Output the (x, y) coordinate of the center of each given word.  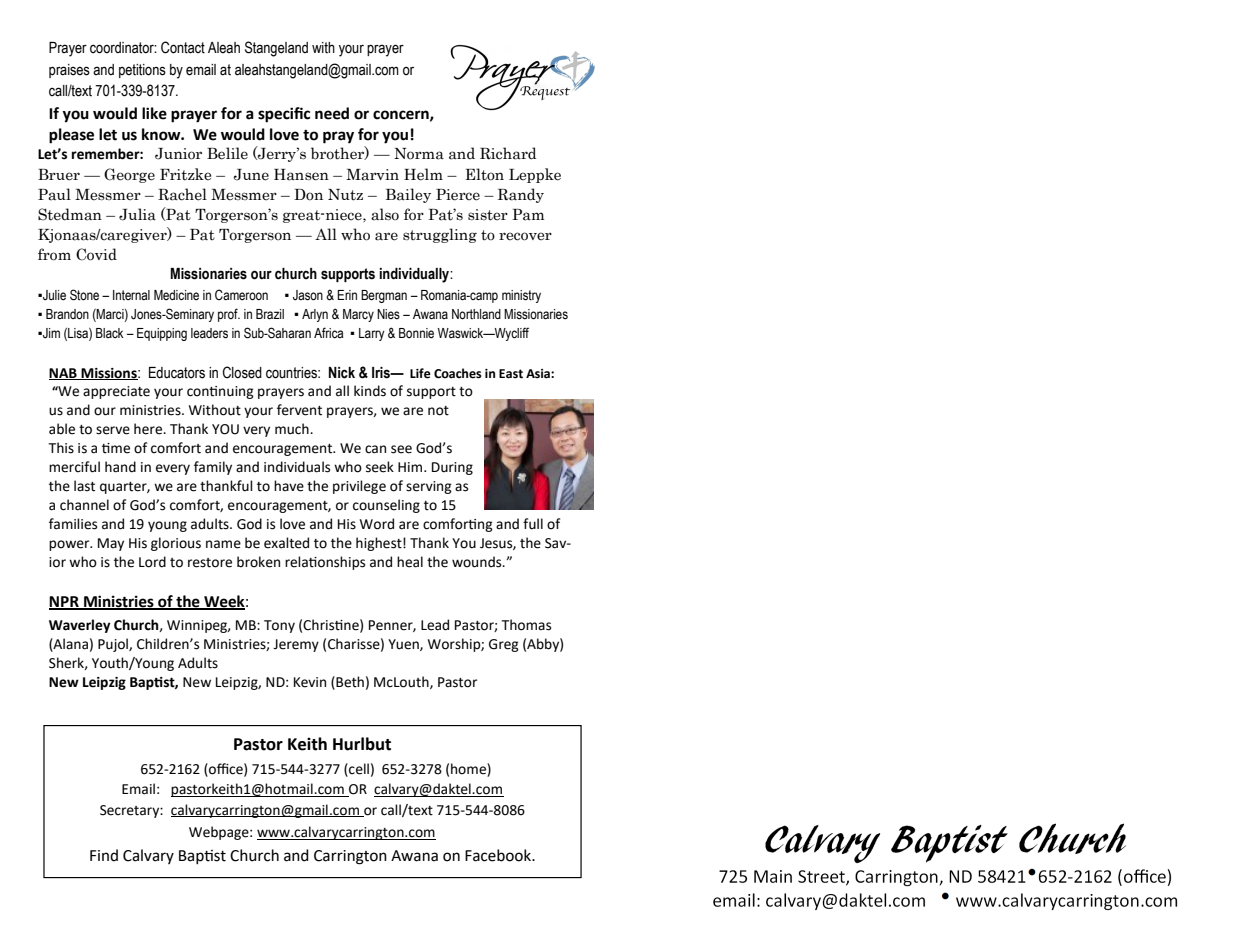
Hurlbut (362, 744)
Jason (308, 295)
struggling (440, 235)
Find (104, 855)
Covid (96, 254)
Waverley (80, 626)
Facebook (499, 855)
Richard (508, 153)
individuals (297, 467)
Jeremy (296, 645)
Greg (504, 645)
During (452, 468)
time (116, 448)
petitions (142, 71)
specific (284, 115)
